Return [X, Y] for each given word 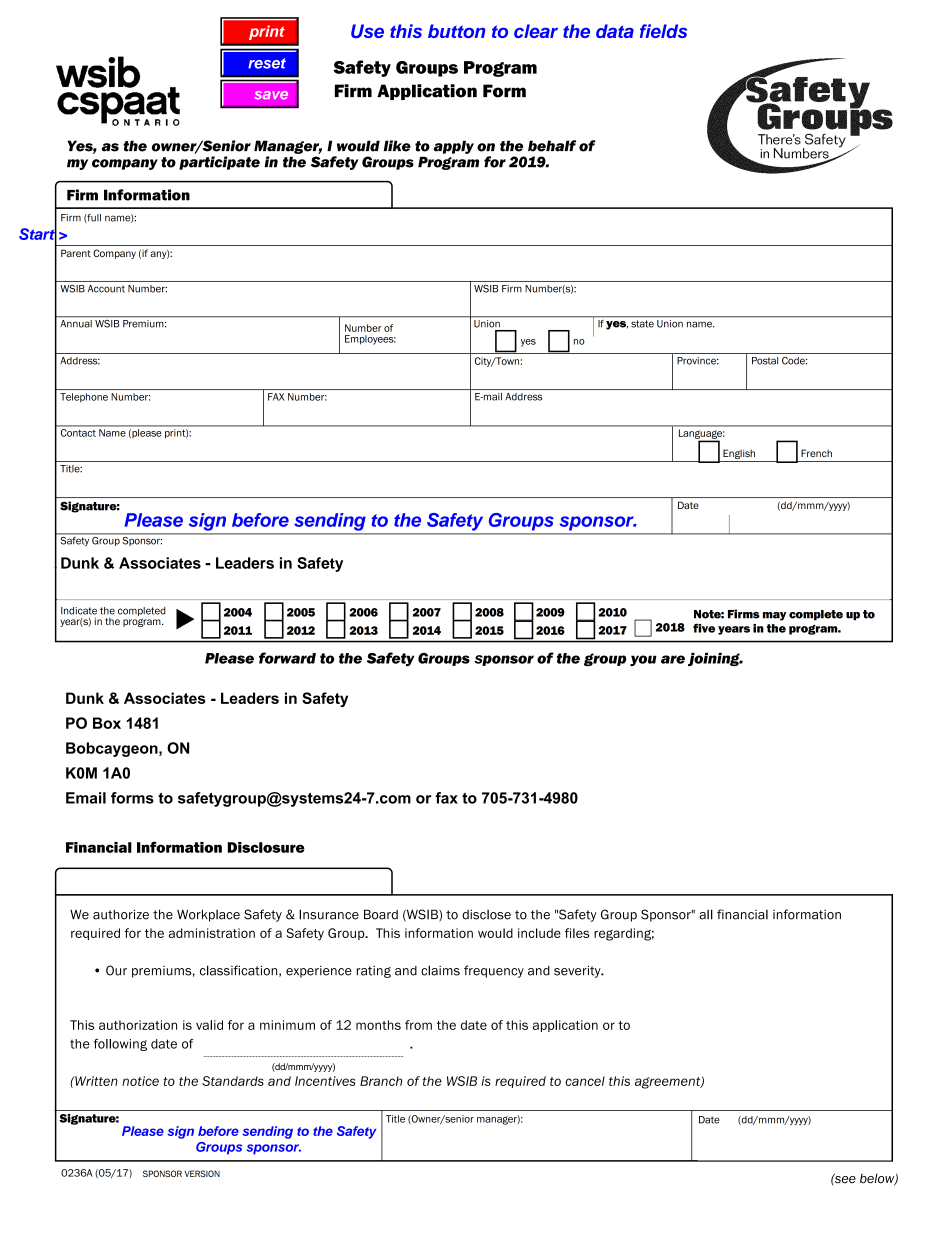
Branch [381, 1081]
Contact [78, 433]
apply [454, 147]
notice [140, 1081]
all [706, 914]
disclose [486, 915]
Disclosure [266, 847]
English [739, 454]
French [816, 453]
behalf [552, 146]
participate [219, 163]
